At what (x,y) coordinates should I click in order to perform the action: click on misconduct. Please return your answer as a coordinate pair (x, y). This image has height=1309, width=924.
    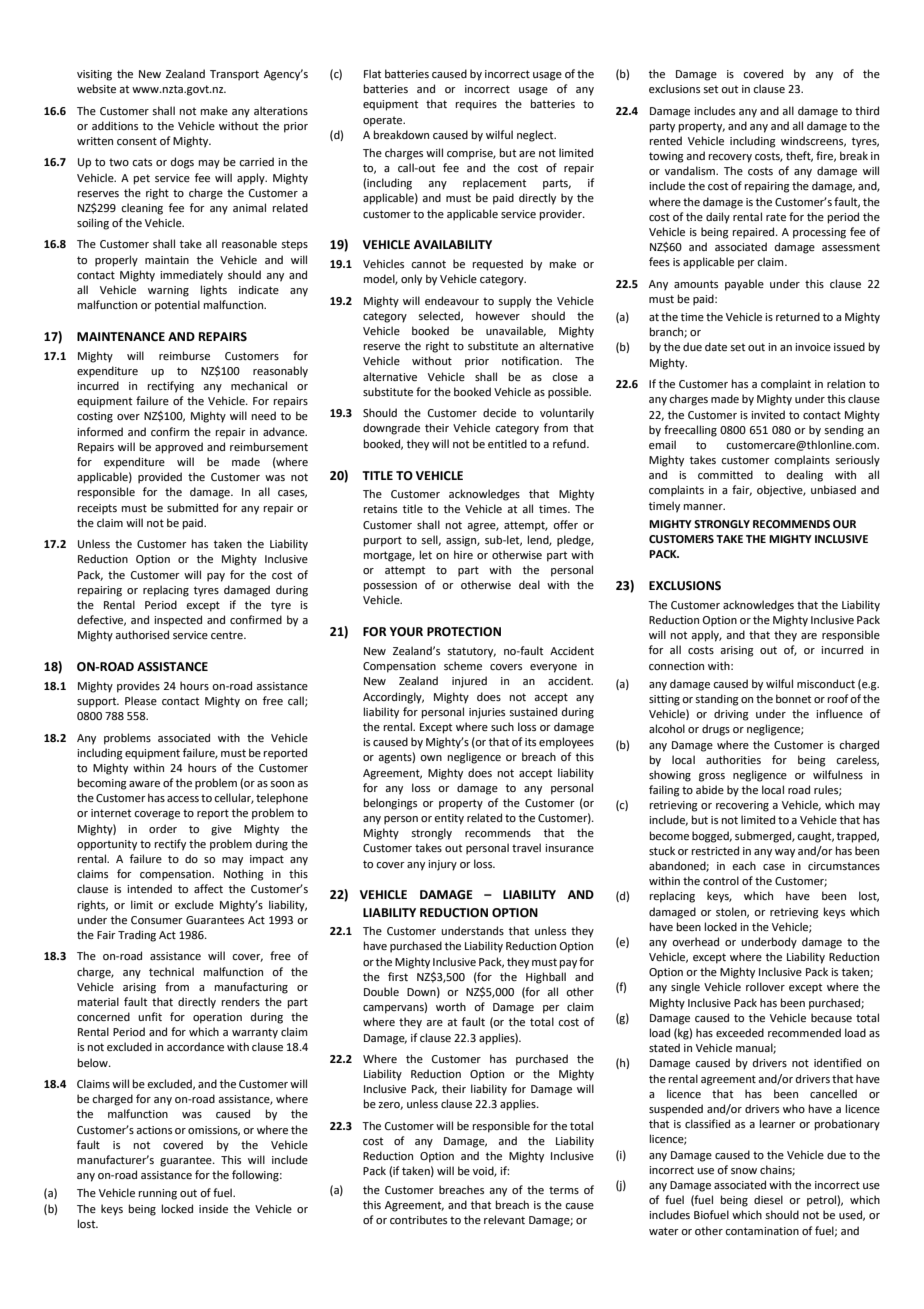
    Looking at the image, I should click on (826, 683).
